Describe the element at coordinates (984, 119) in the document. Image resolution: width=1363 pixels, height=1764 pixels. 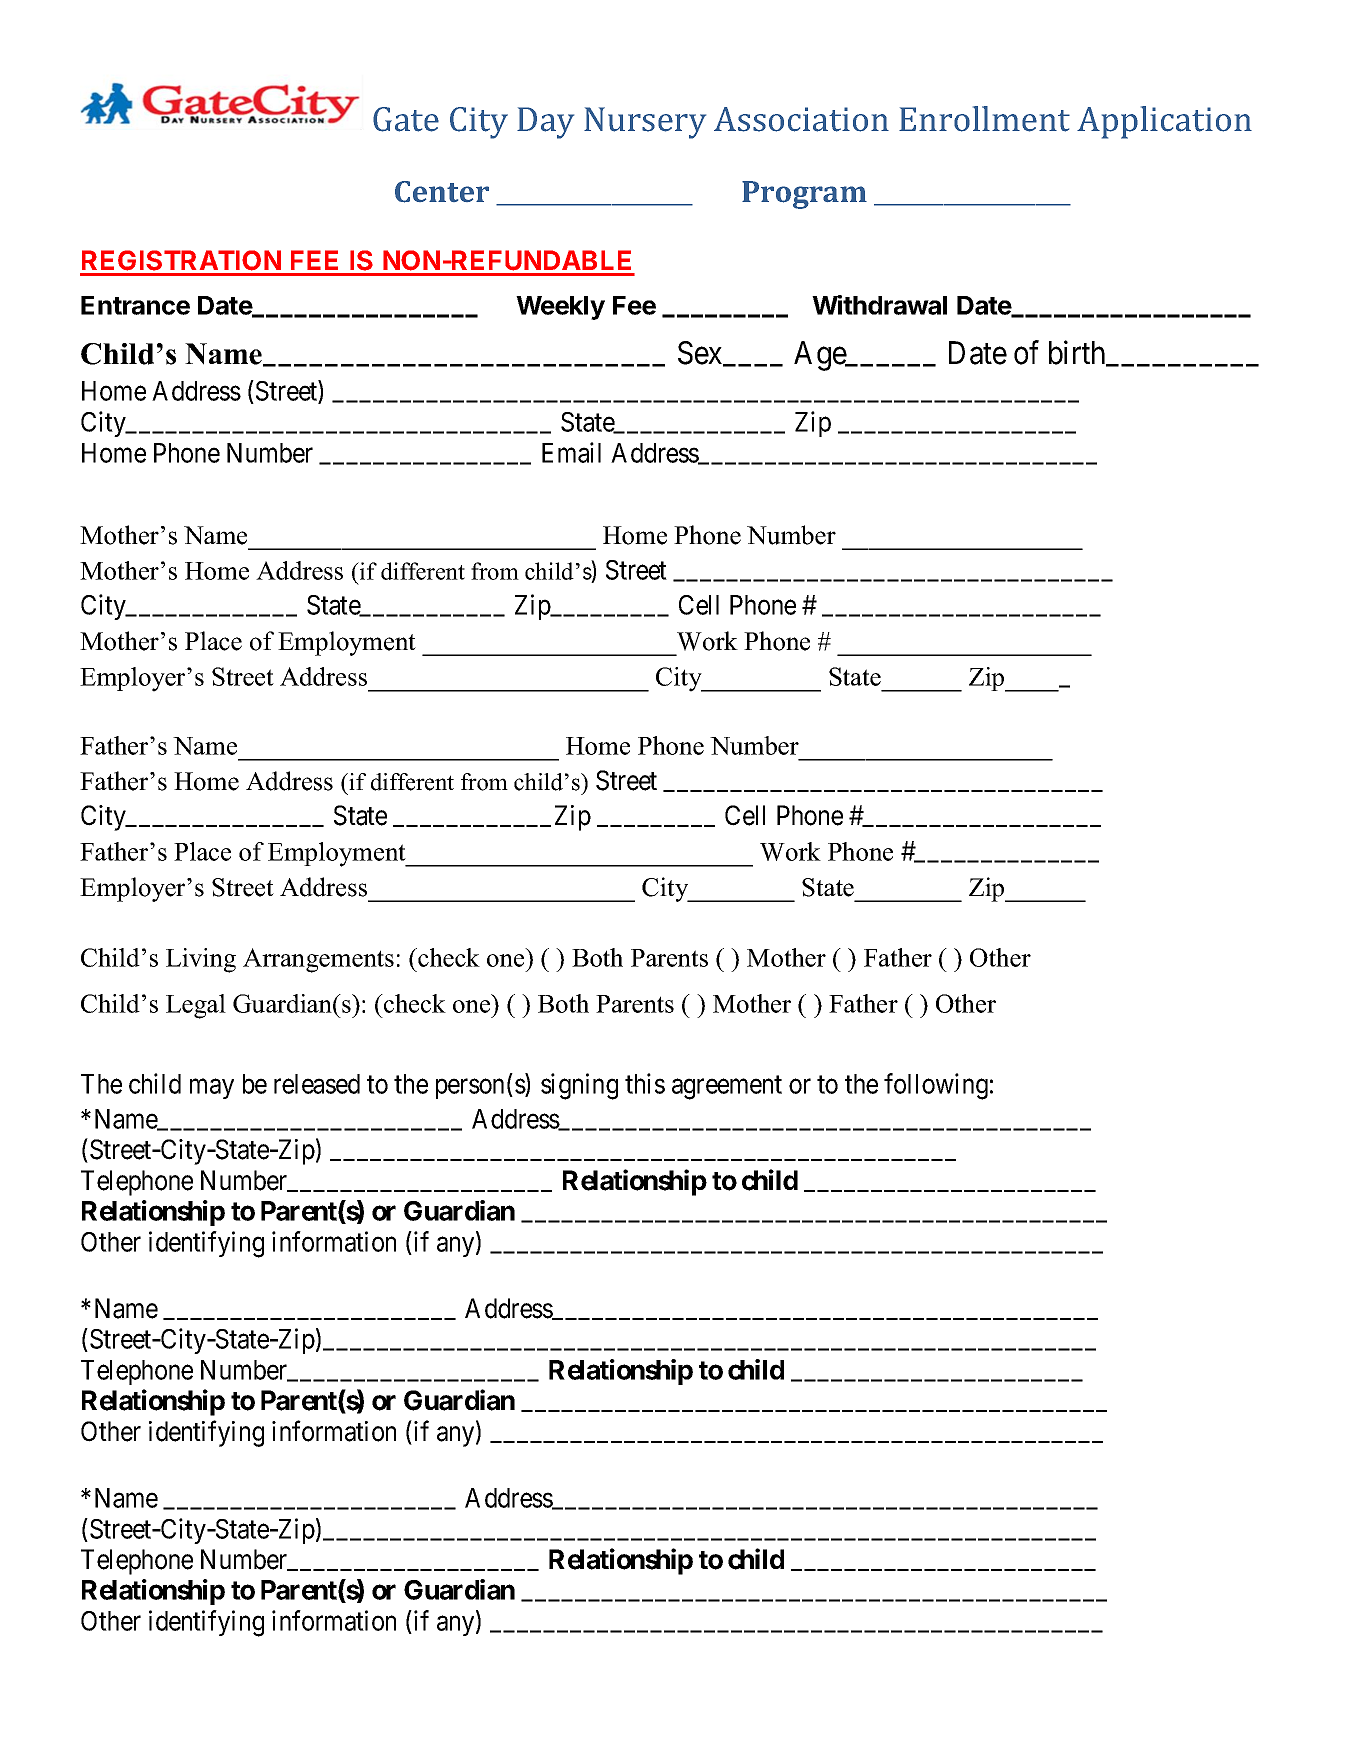
I see `Enrollment` at that location.
